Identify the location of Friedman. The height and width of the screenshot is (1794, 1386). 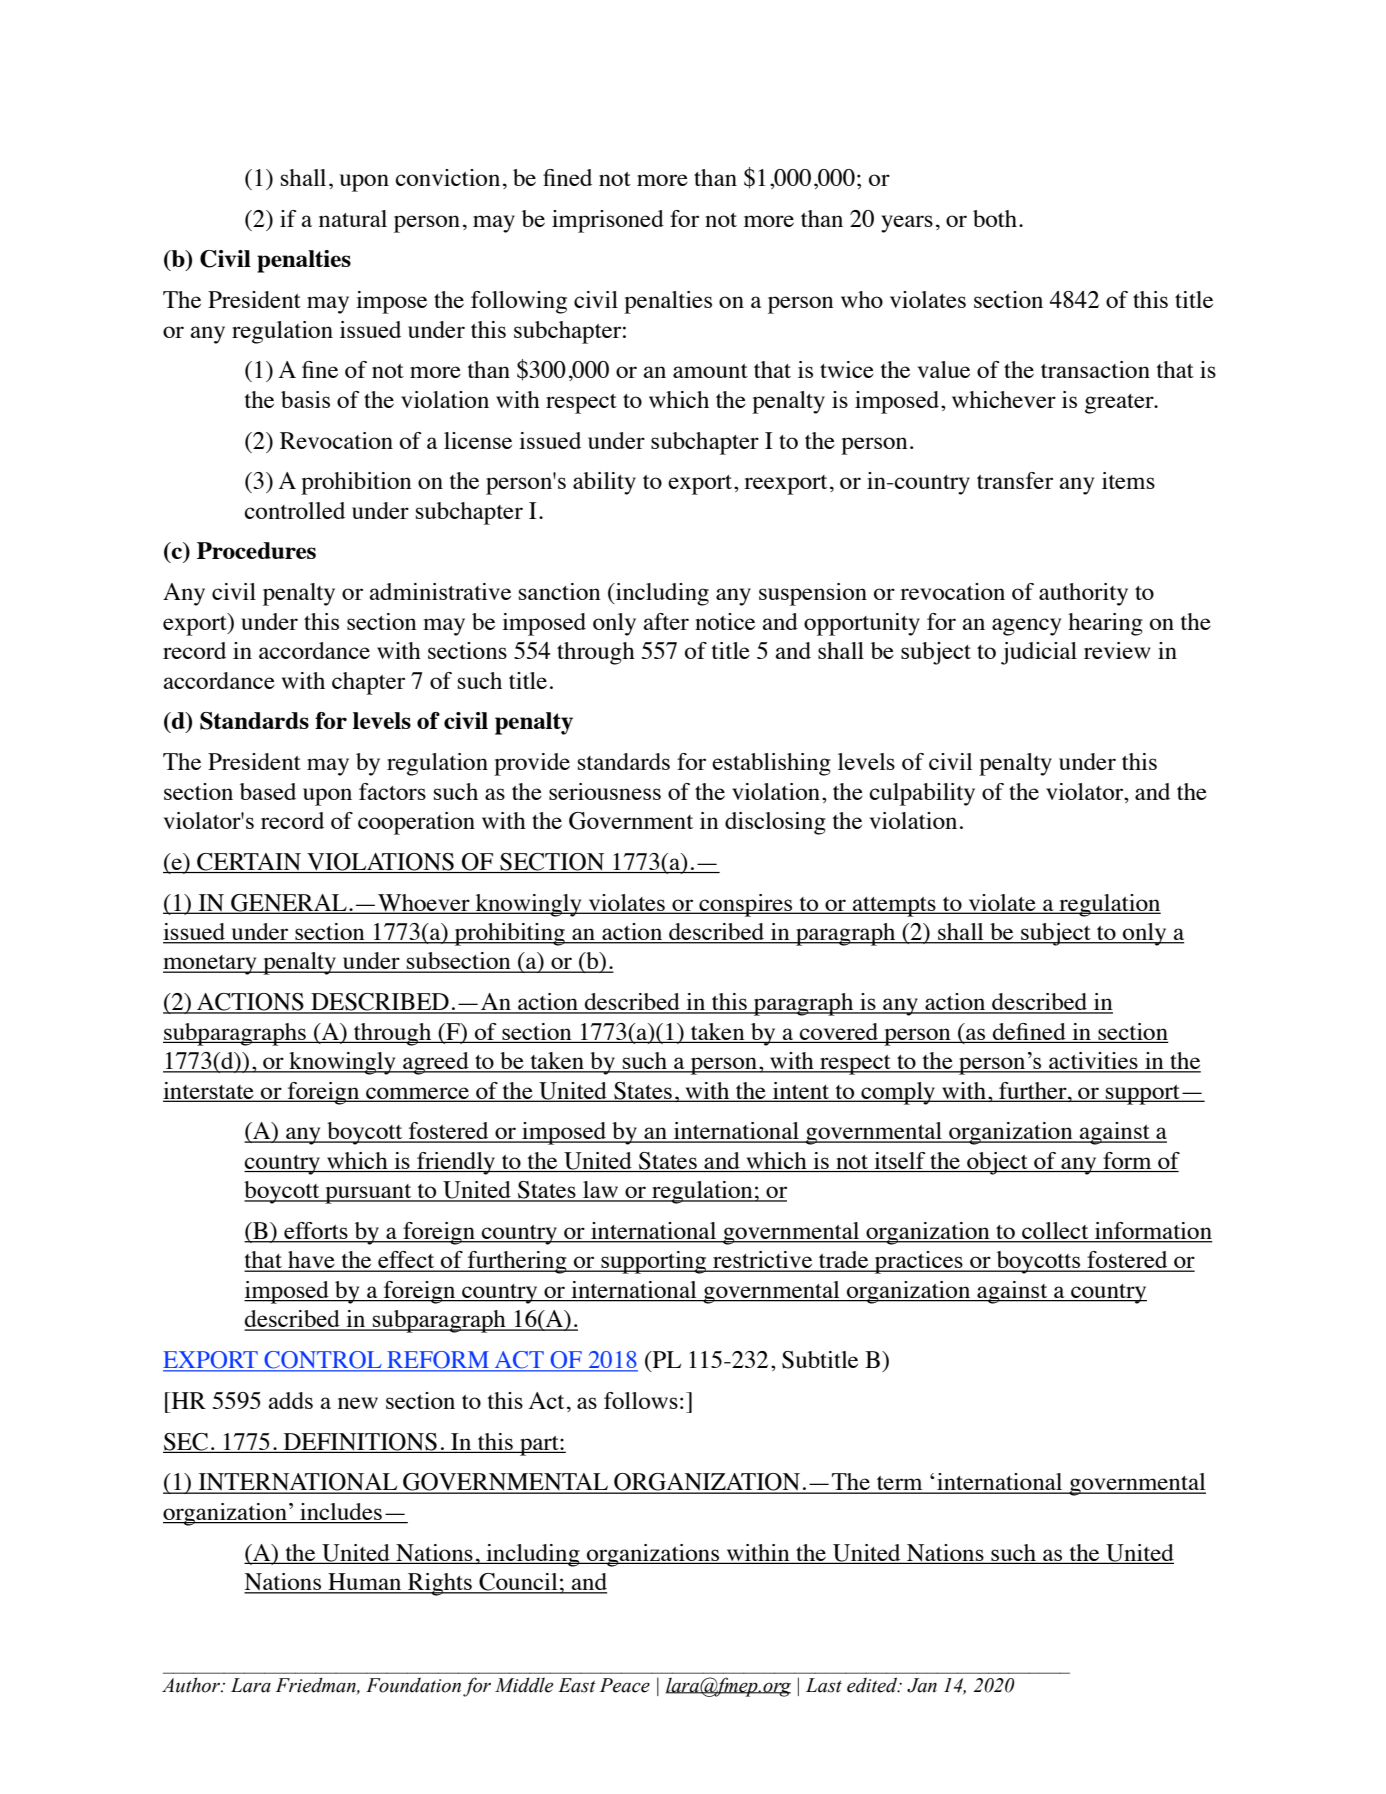
(317, 1686).
